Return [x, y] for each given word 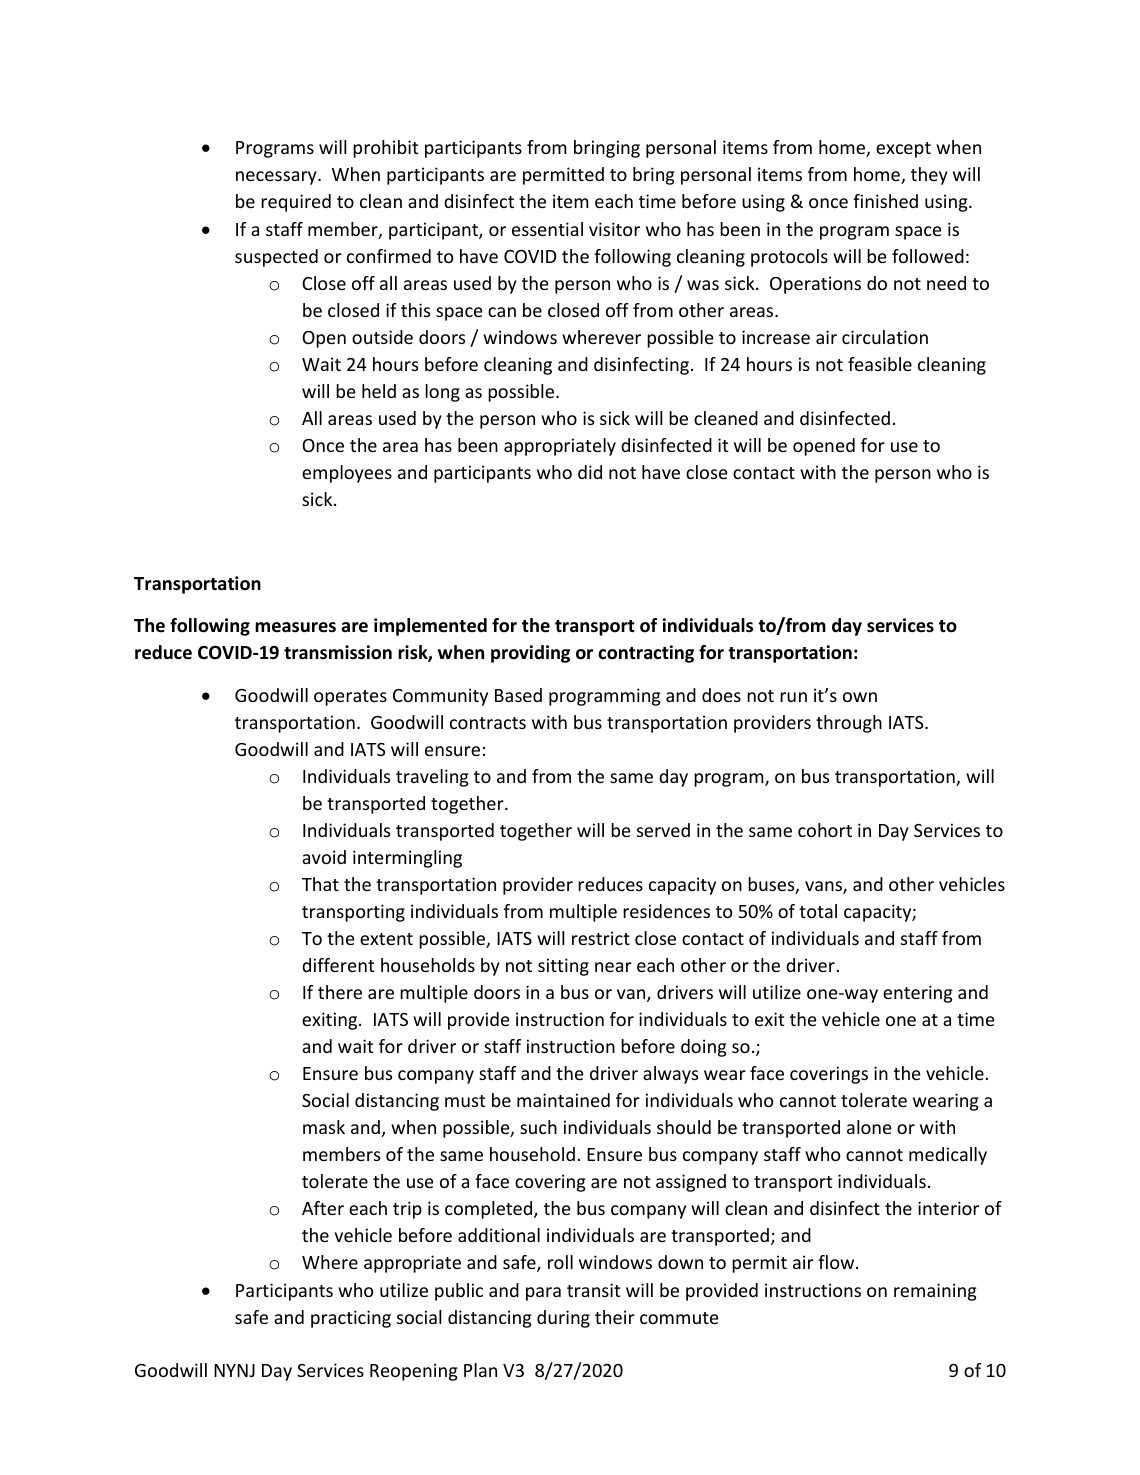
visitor [614, 229]
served [663, 830]
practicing [351, 1319]
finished [885, 201]
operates [350, 698]
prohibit [385, 149]
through [849, 724]
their [615, 1317]
